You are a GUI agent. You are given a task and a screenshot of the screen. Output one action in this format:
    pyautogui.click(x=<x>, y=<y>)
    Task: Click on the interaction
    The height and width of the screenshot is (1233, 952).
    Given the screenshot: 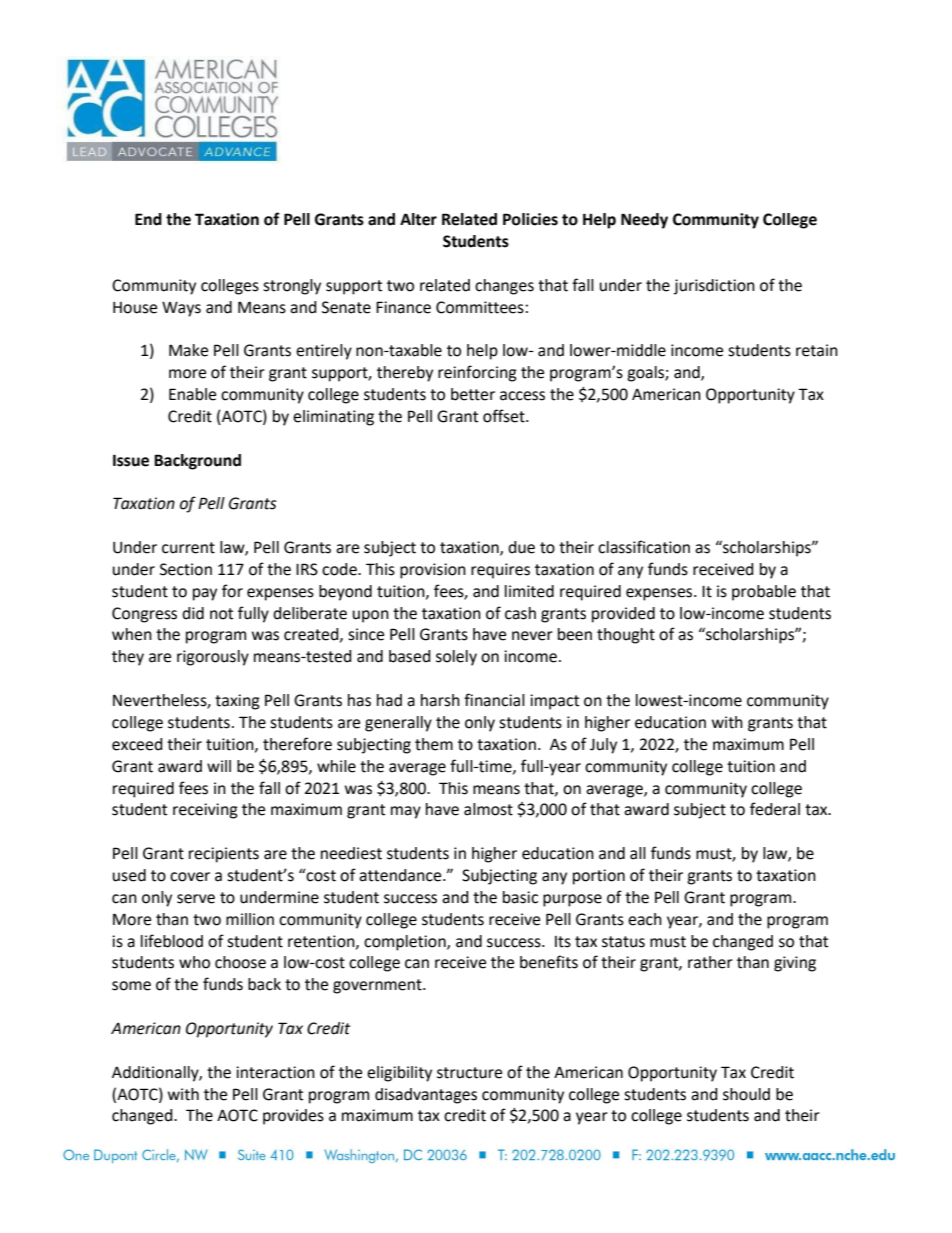 What is the action you would take?
    pyautogui.click(x=275, y=1072)
